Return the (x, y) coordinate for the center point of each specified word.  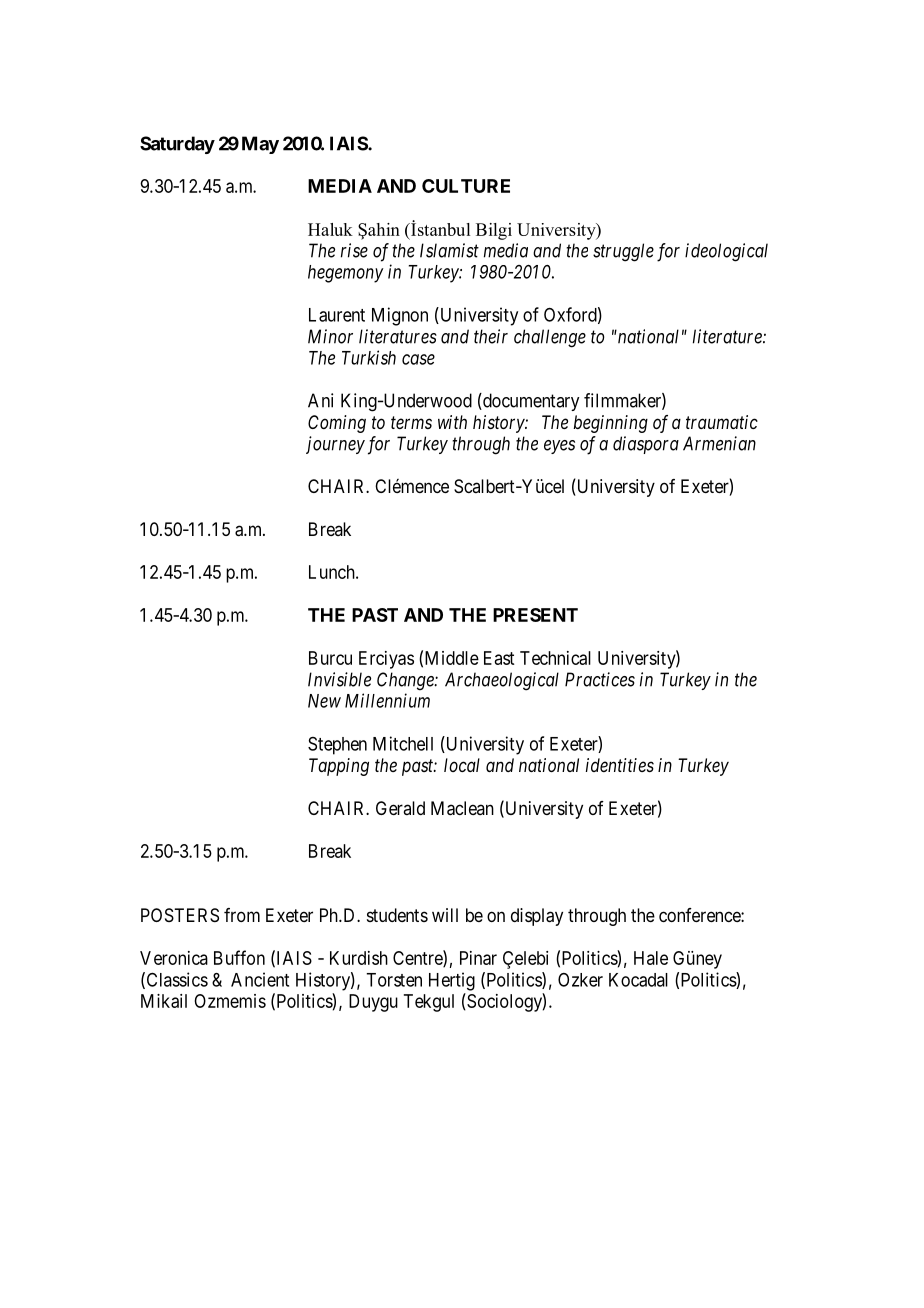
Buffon (239, 957)
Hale (651, 958)
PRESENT (535, 615)
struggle (623, 252)
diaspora (646, 445)
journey (335, 445)
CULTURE (466, 186)
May (260, 145)
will (445, 915)
